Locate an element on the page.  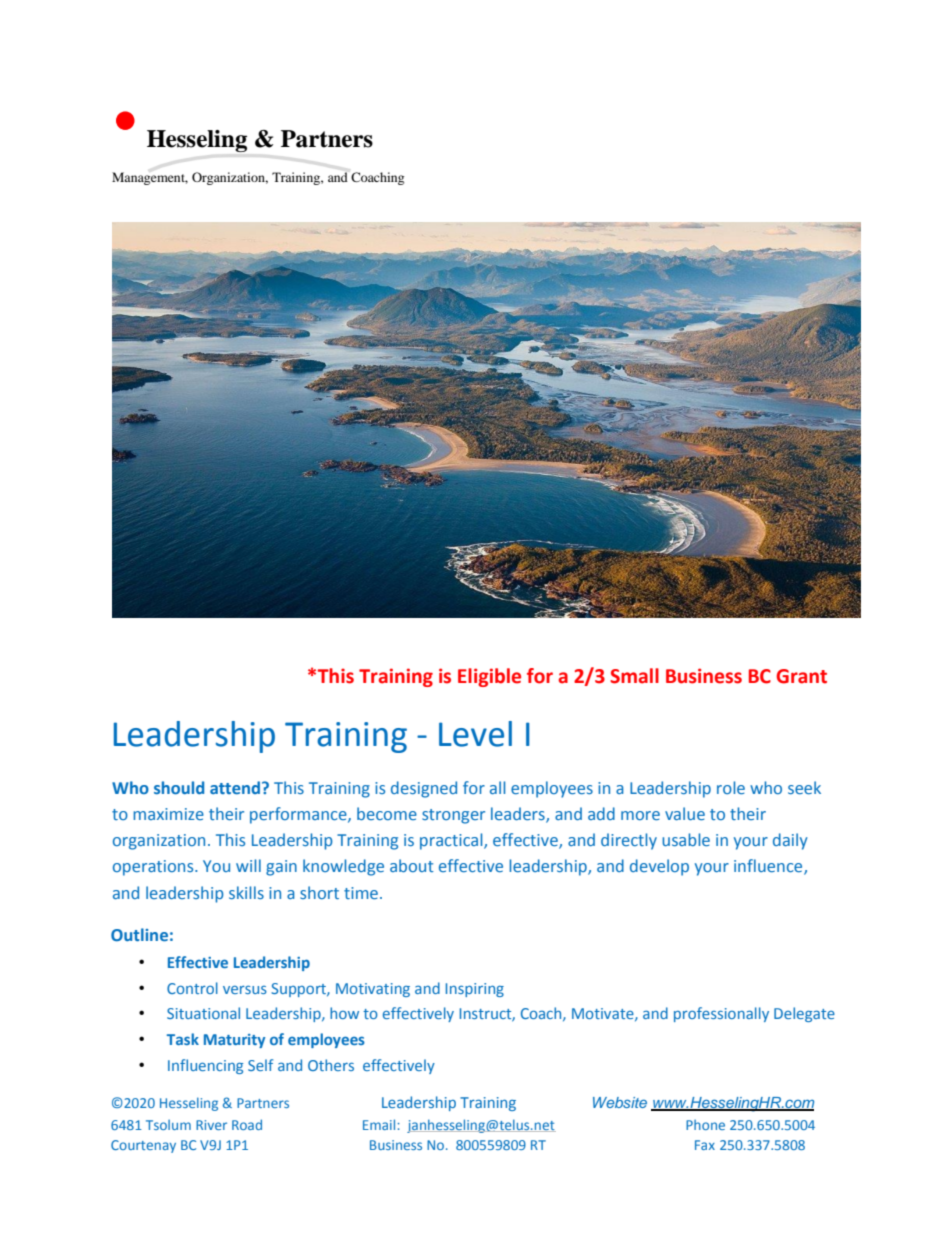
River is located at coordinates (211, 1125).
